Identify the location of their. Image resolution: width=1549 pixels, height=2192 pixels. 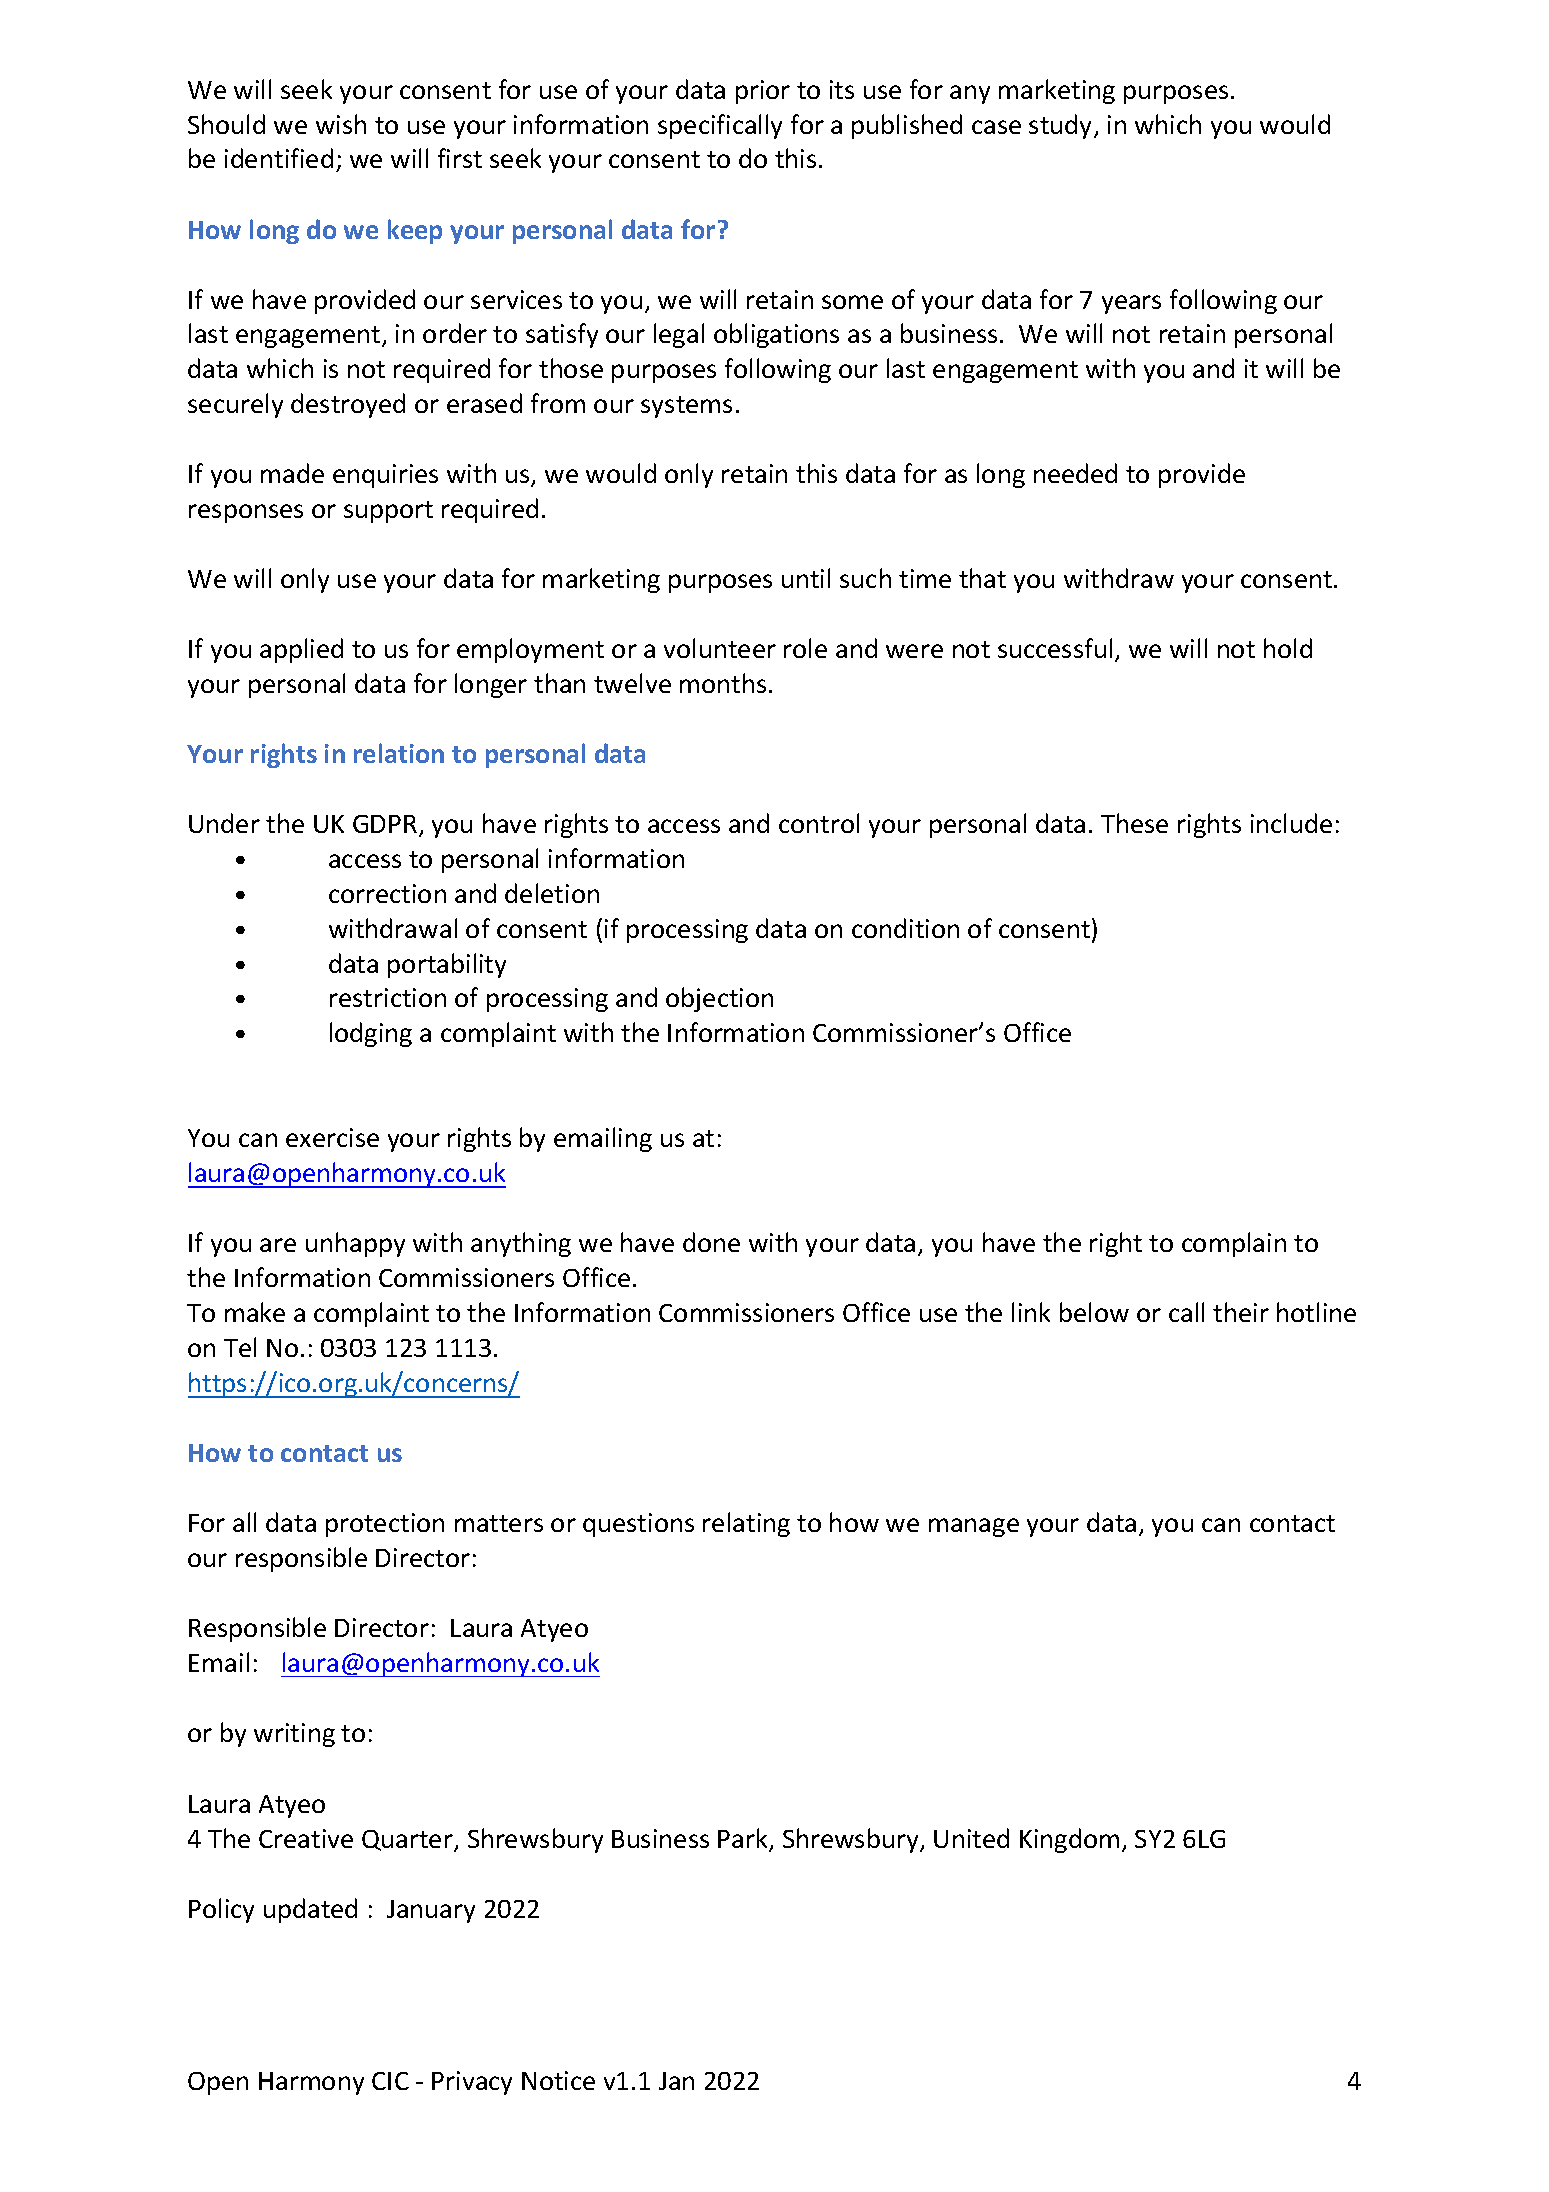
(1241, 1312).
